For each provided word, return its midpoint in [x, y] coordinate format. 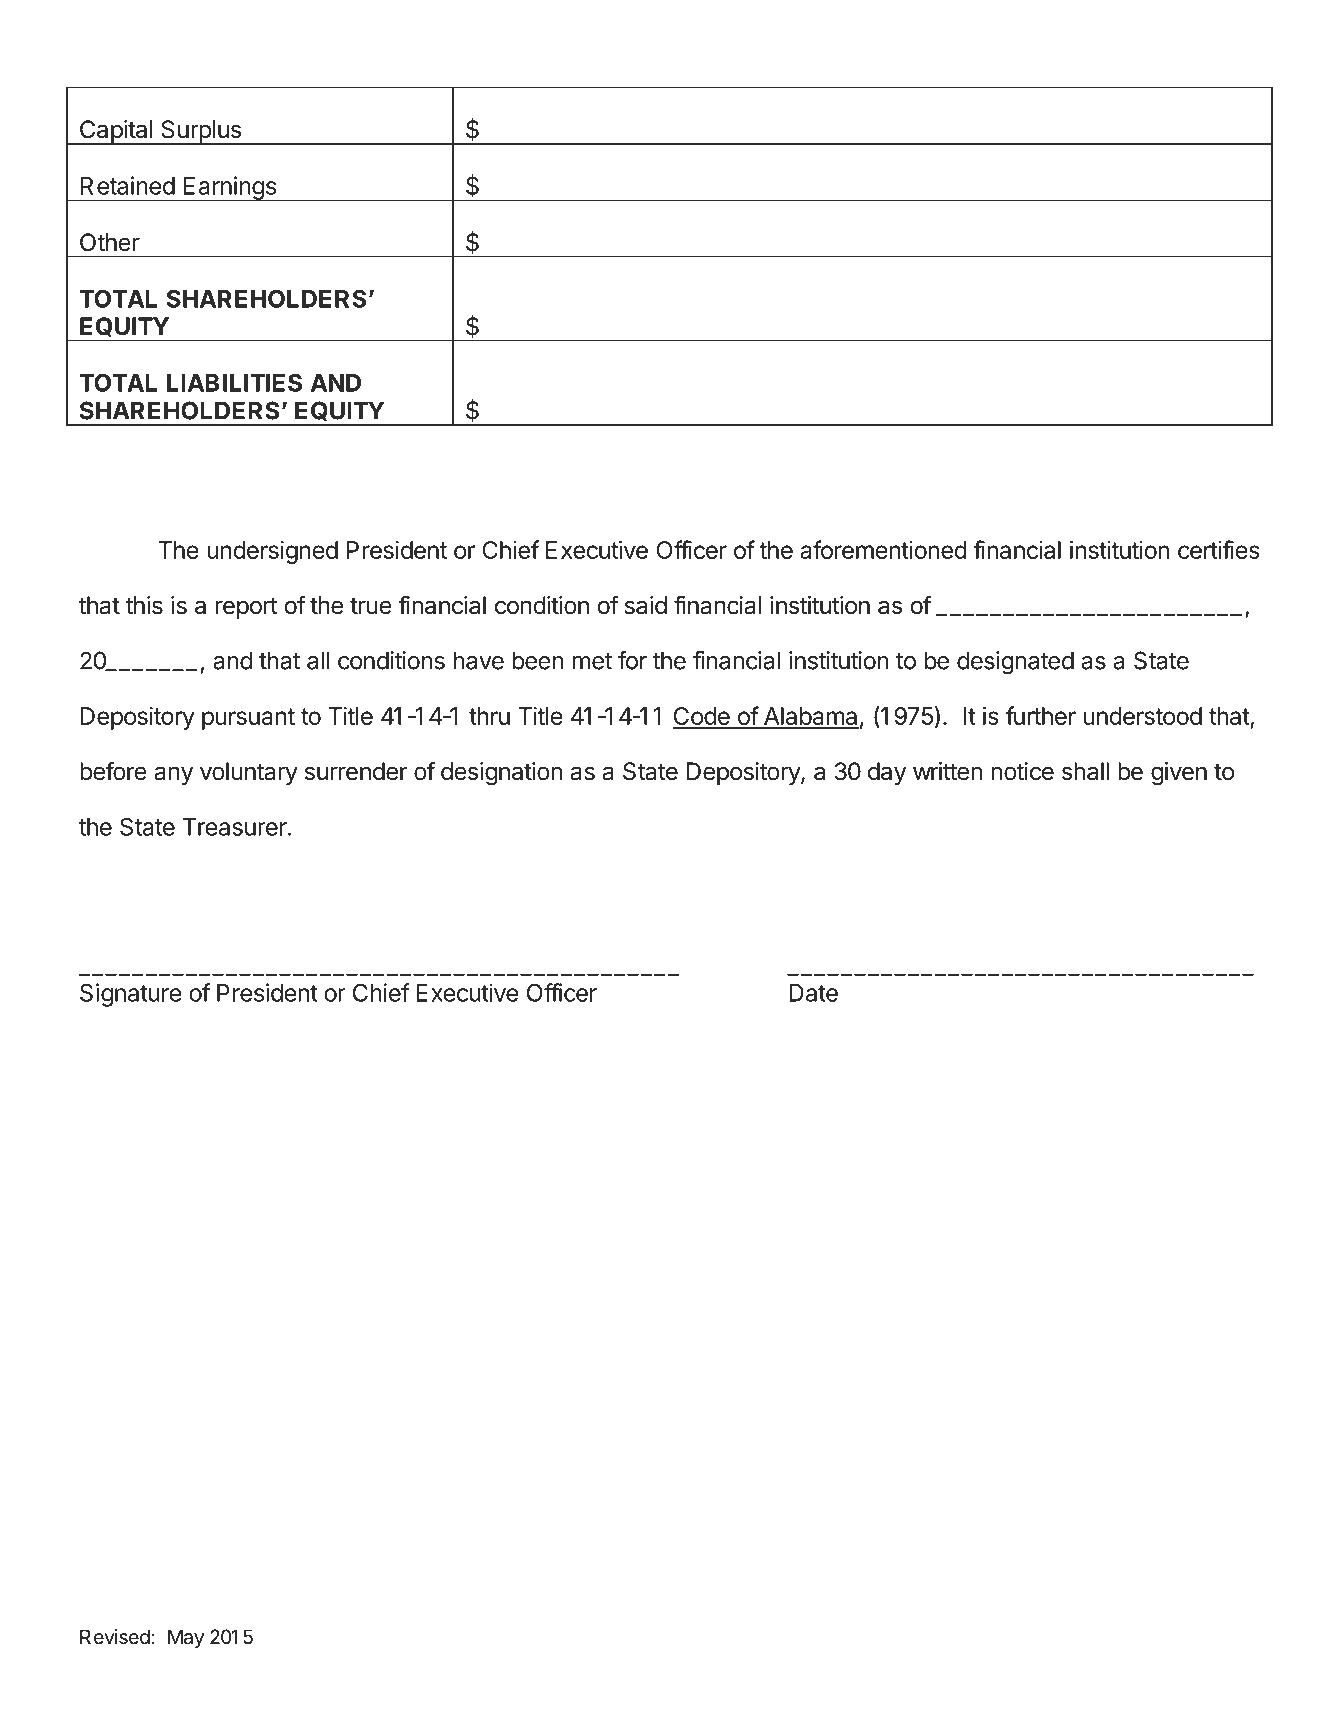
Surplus [201, 132]
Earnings [229, 188]
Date [813, 993]
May [186, 1638]
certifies [1219, 549]
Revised [115, 1637]
